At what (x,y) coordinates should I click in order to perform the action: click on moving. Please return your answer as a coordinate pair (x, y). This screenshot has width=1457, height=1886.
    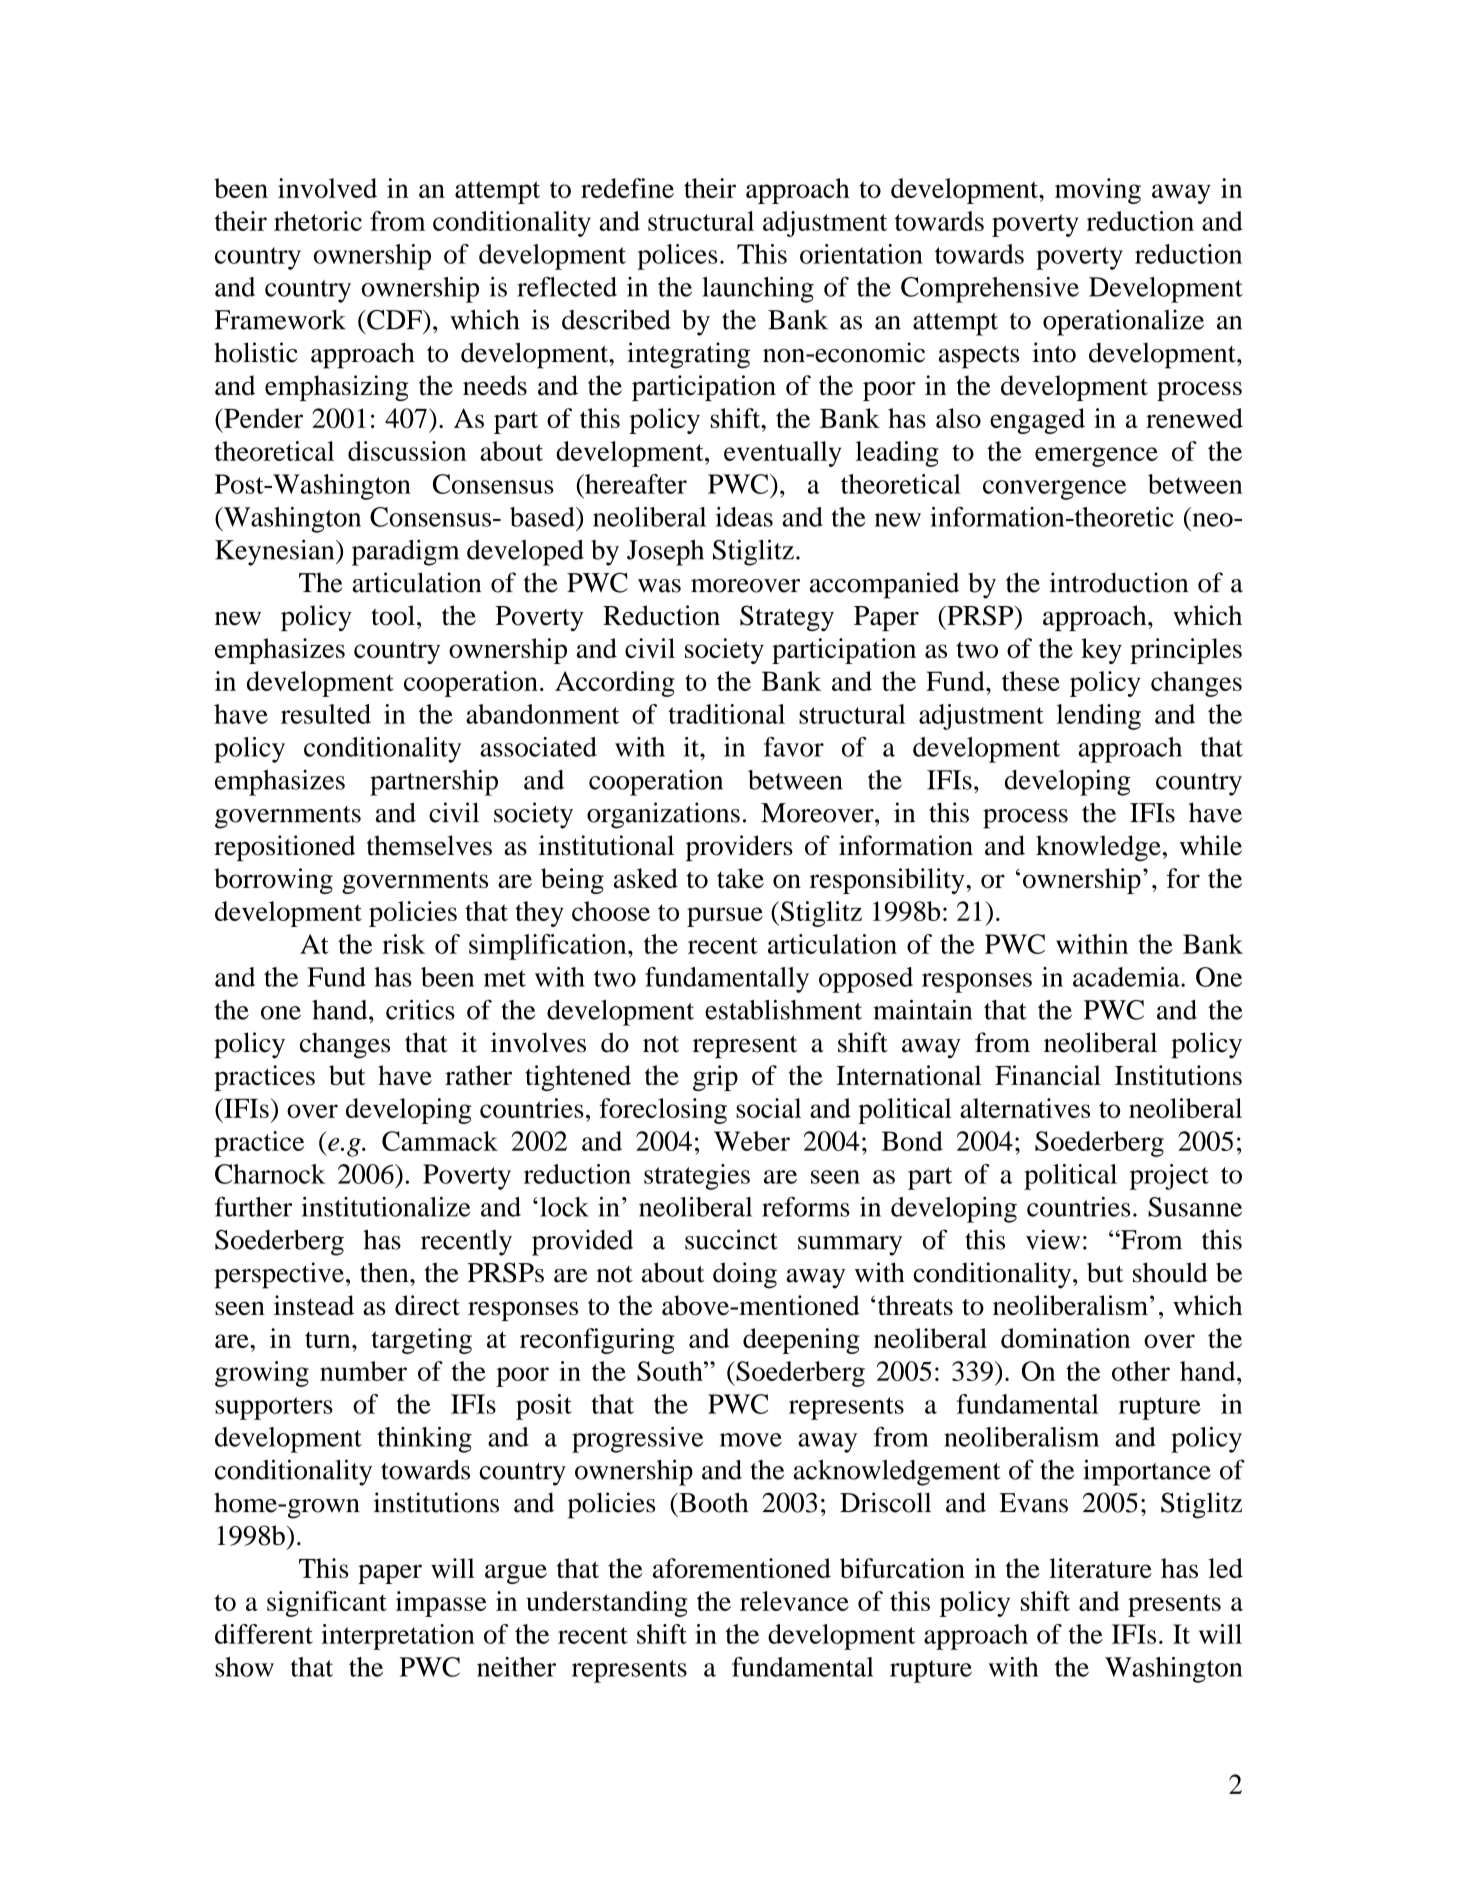
    Looking at the image, I should click on (1098, 191).
